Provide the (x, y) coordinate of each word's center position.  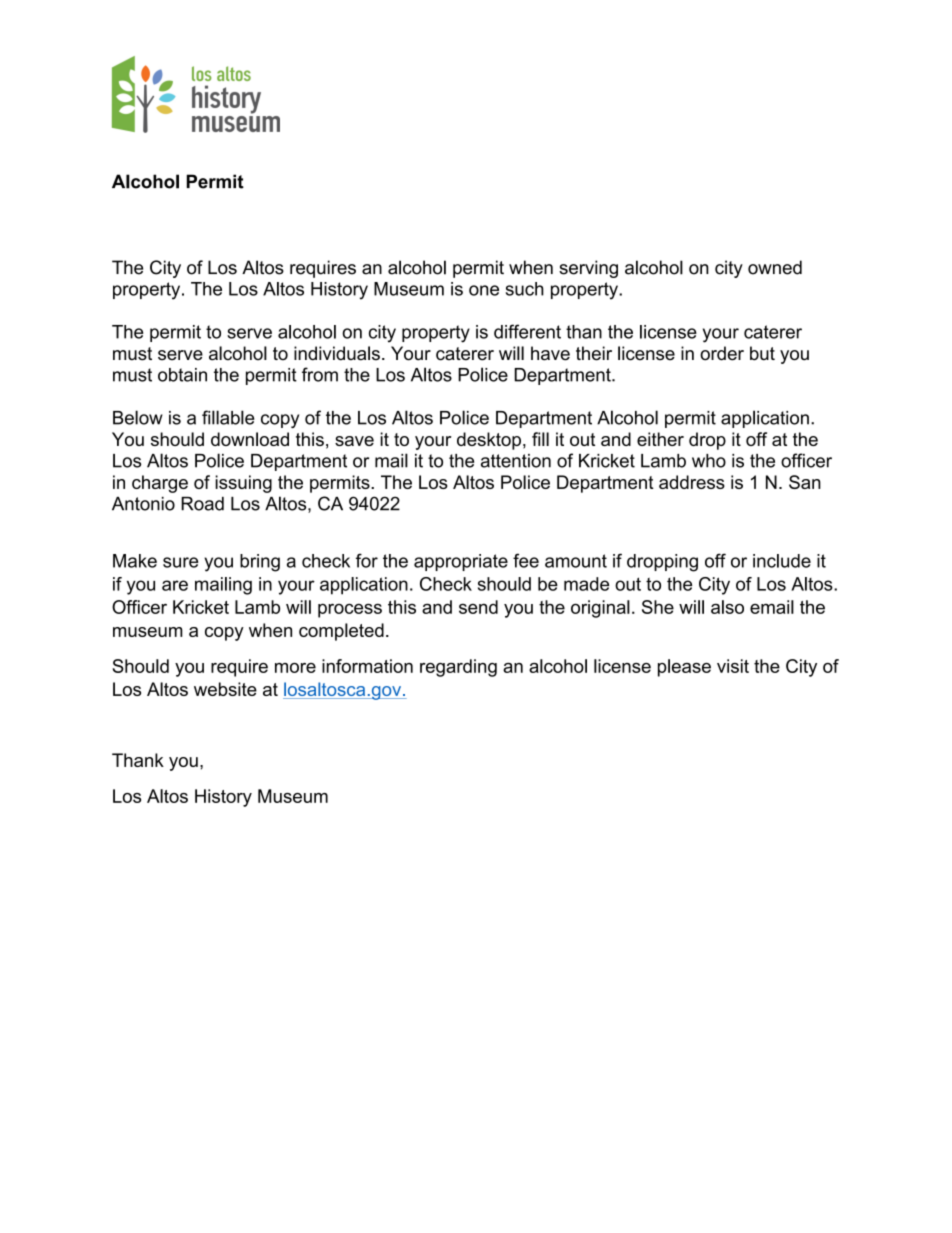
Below (138, 417)
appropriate (461, 562)
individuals (337, 353)
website (225, 689)
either (660, 439)
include (782, 561)
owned (775, 267)
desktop (489, 441)
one (484, 290)
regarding (458, 668)
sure (180, 562)
